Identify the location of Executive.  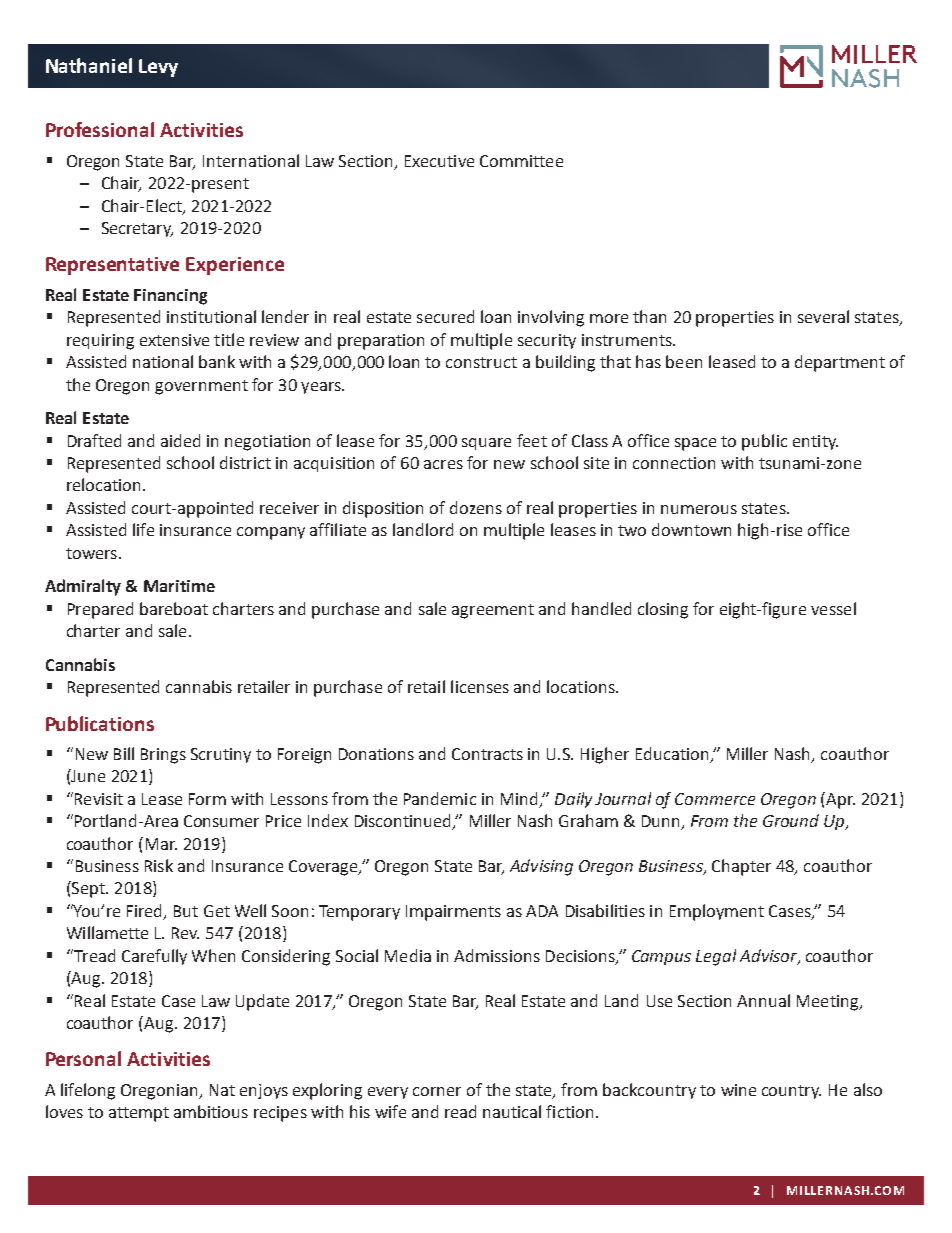
(439, 161).
